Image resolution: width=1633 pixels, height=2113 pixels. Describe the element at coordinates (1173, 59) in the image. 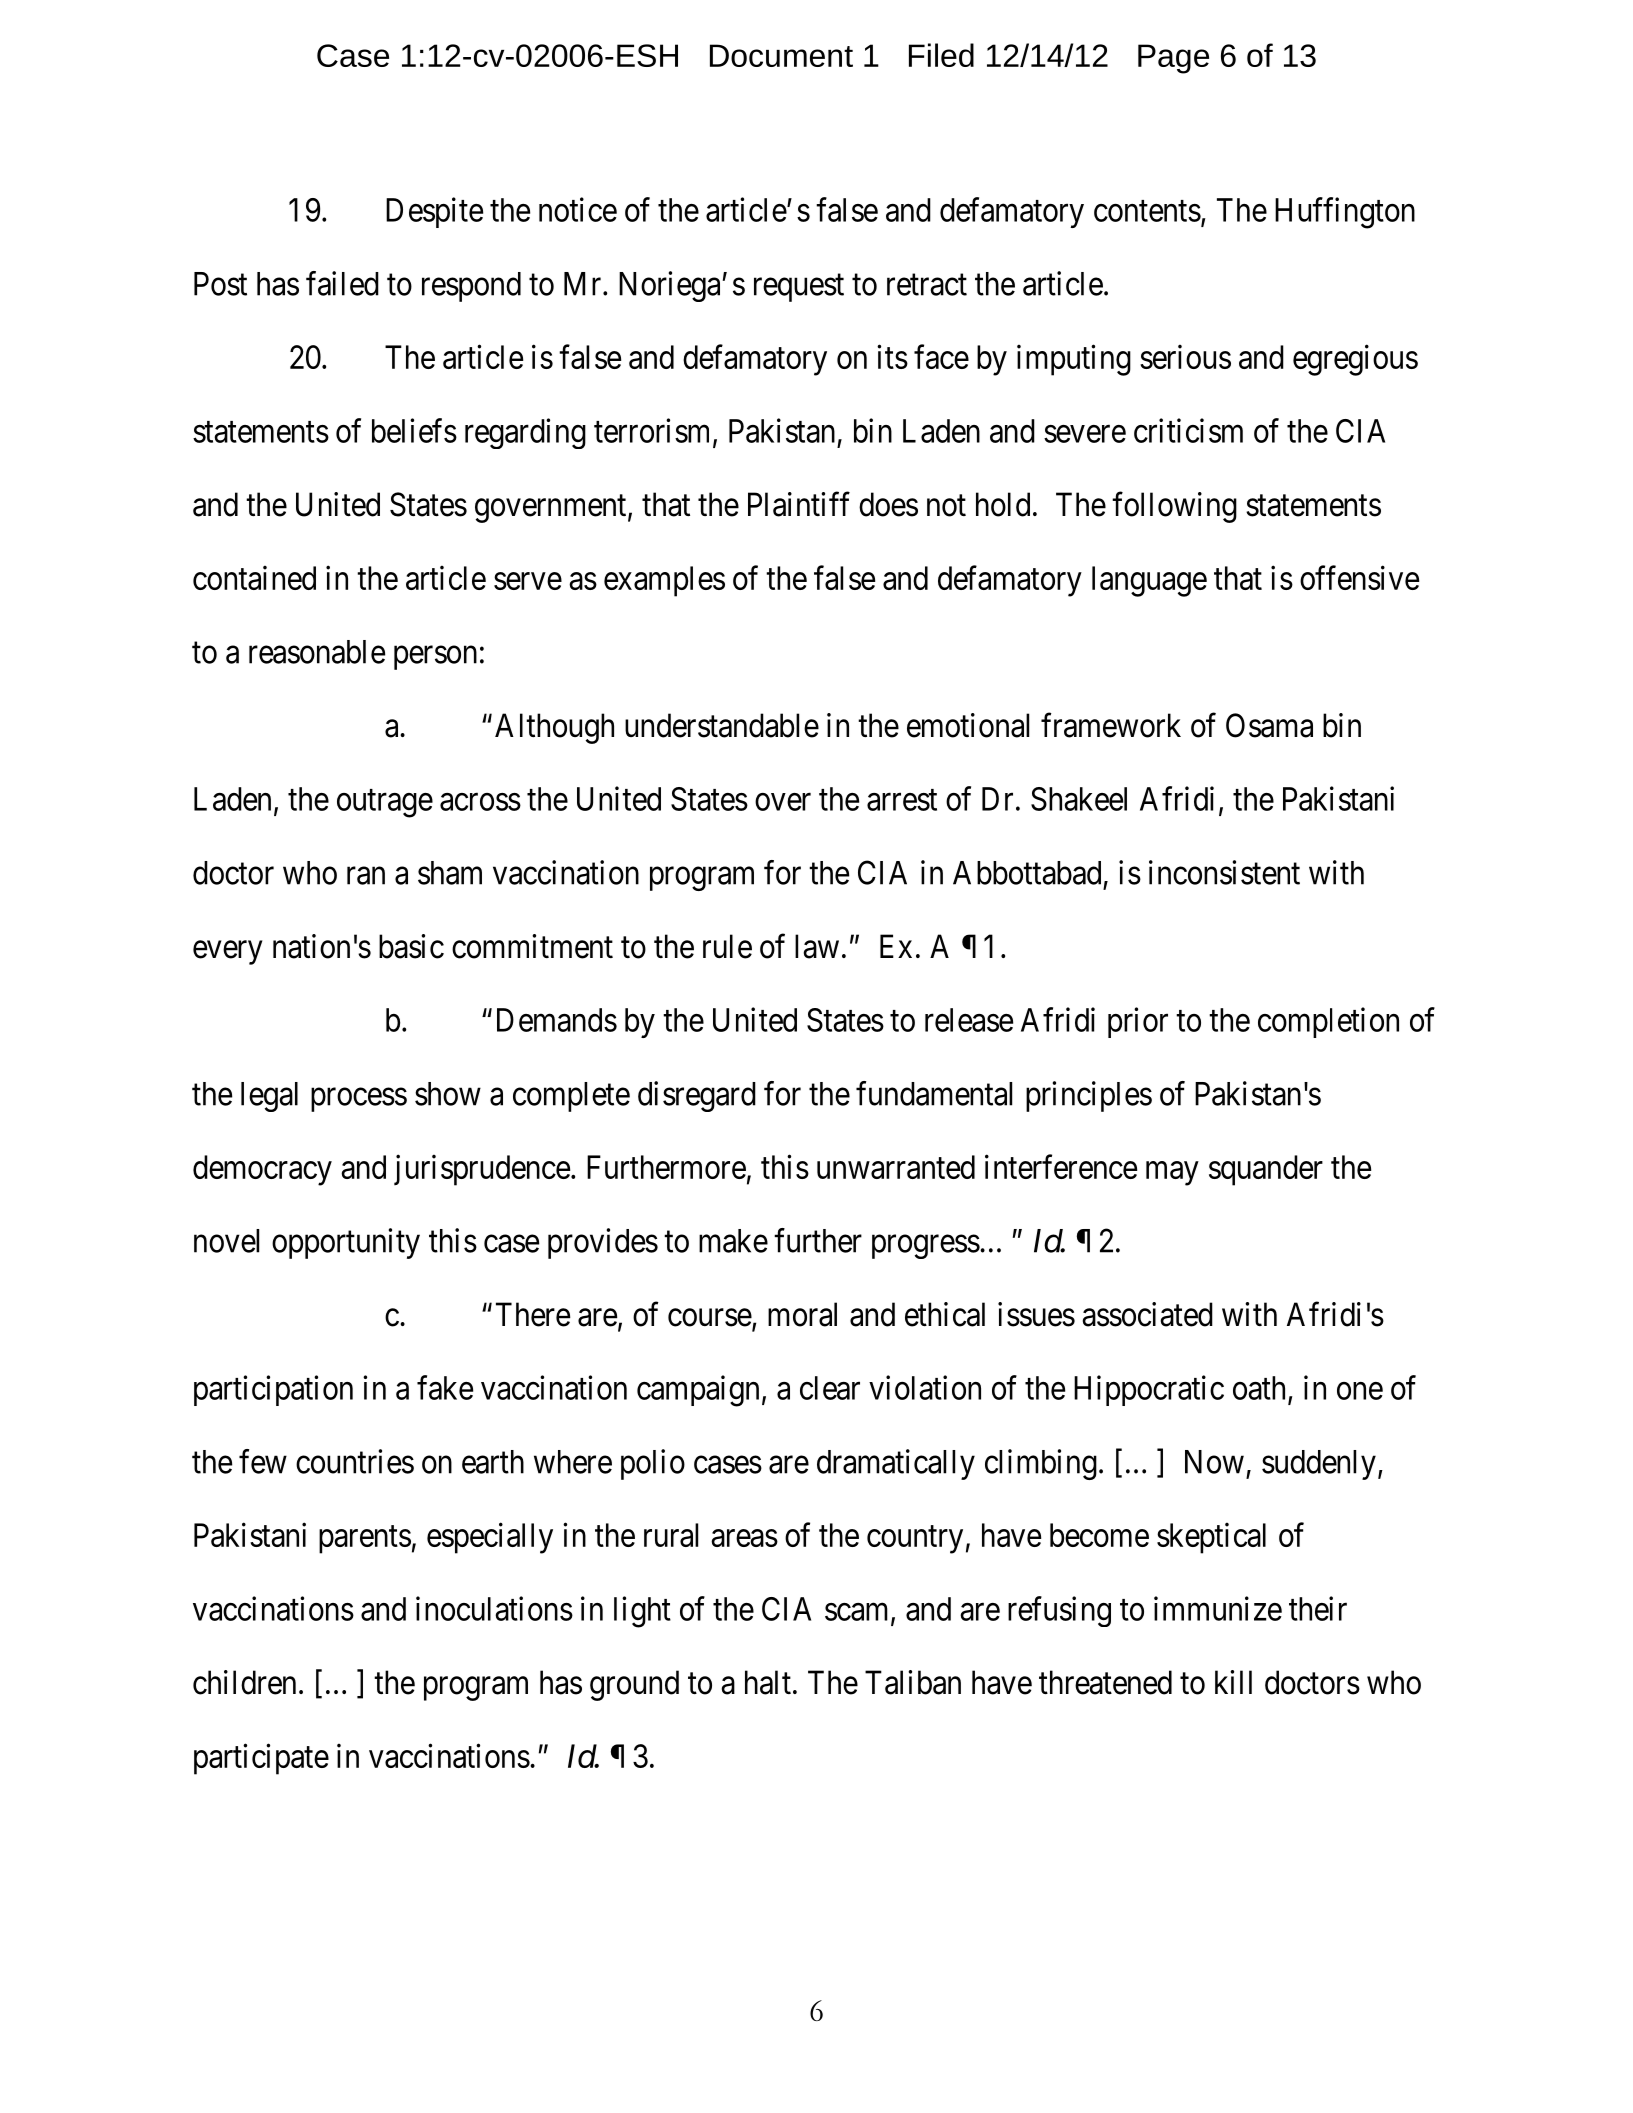

I see `Page` at that location.
